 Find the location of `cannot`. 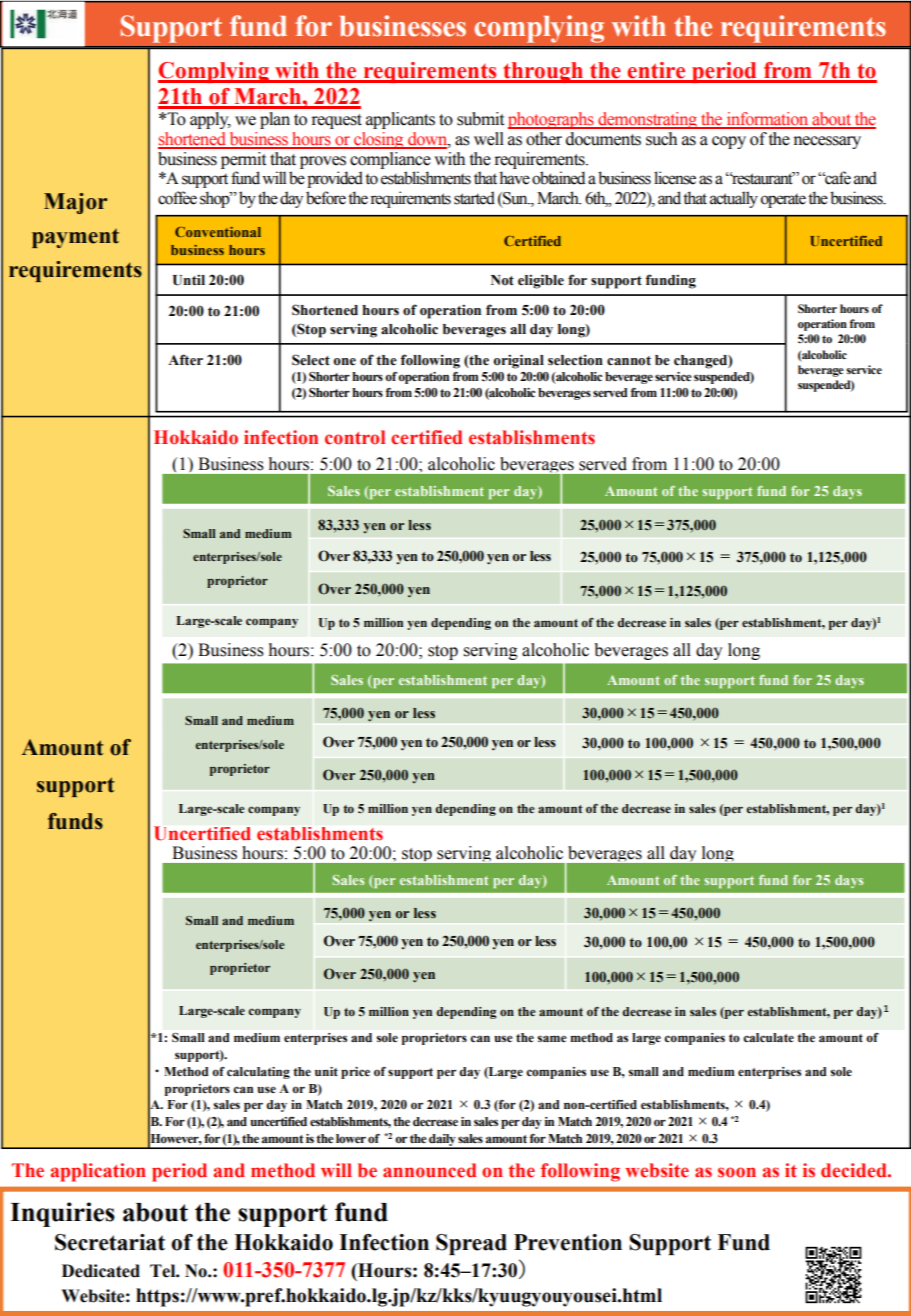

cannot is located at coordinates (629, 361).
